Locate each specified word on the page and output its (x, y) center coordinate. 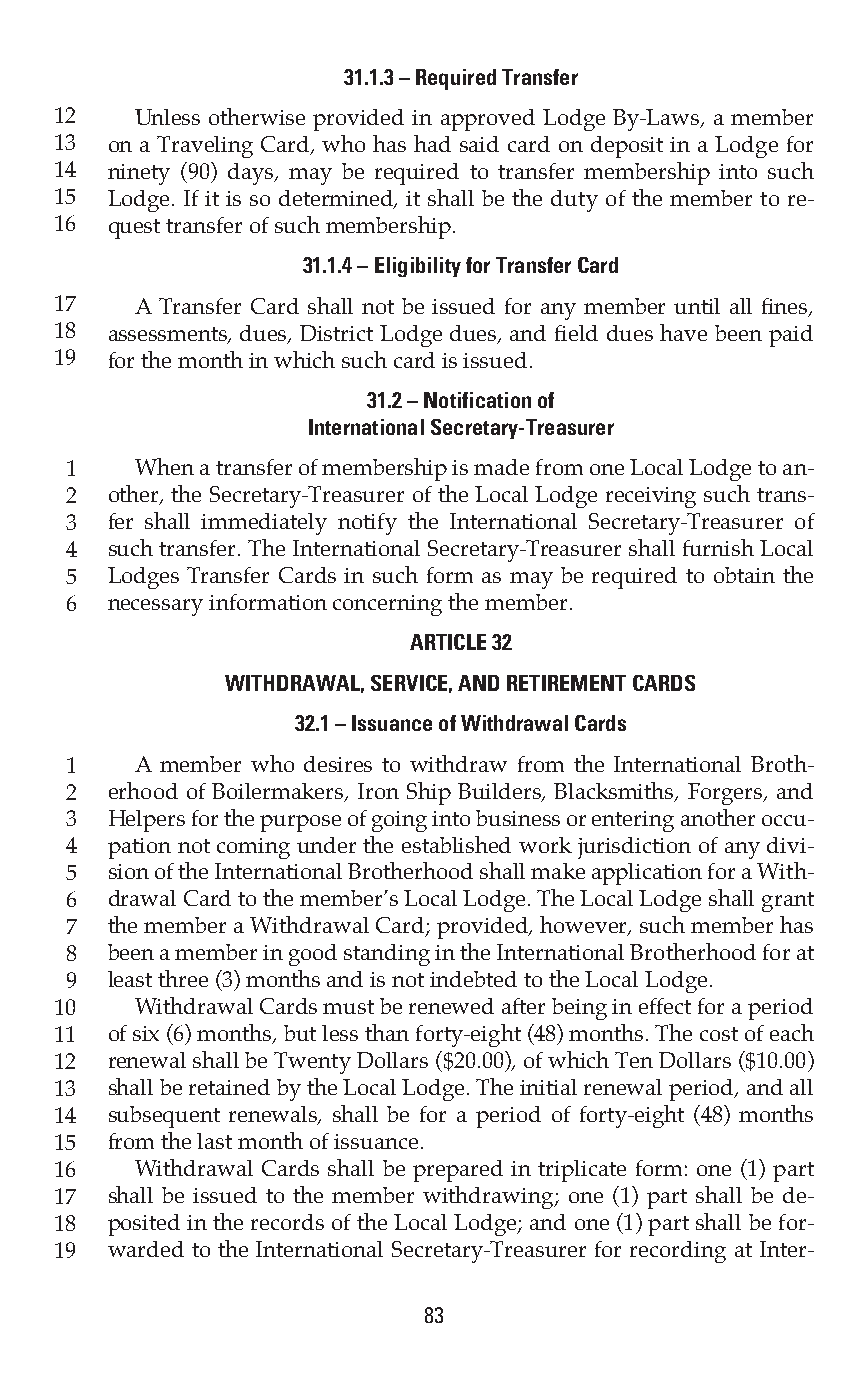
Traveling (205, 147)
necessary (155, 607)
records (287, 1222)
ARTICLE (448, 642)
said (479, 144)
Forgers (726, 794)
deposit (627, 147)
